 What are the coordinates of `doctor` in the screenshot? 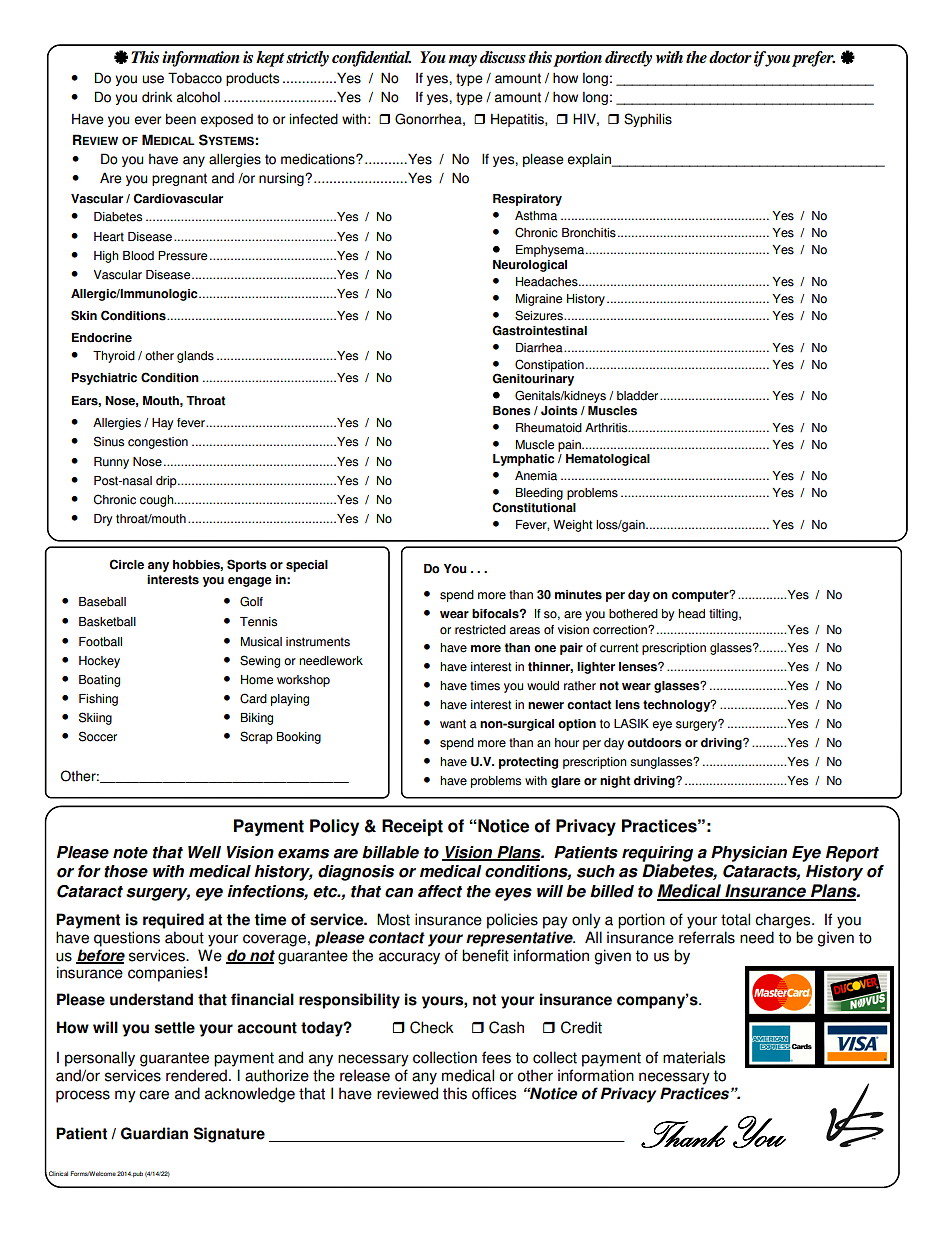 It's located at (730, 57).
